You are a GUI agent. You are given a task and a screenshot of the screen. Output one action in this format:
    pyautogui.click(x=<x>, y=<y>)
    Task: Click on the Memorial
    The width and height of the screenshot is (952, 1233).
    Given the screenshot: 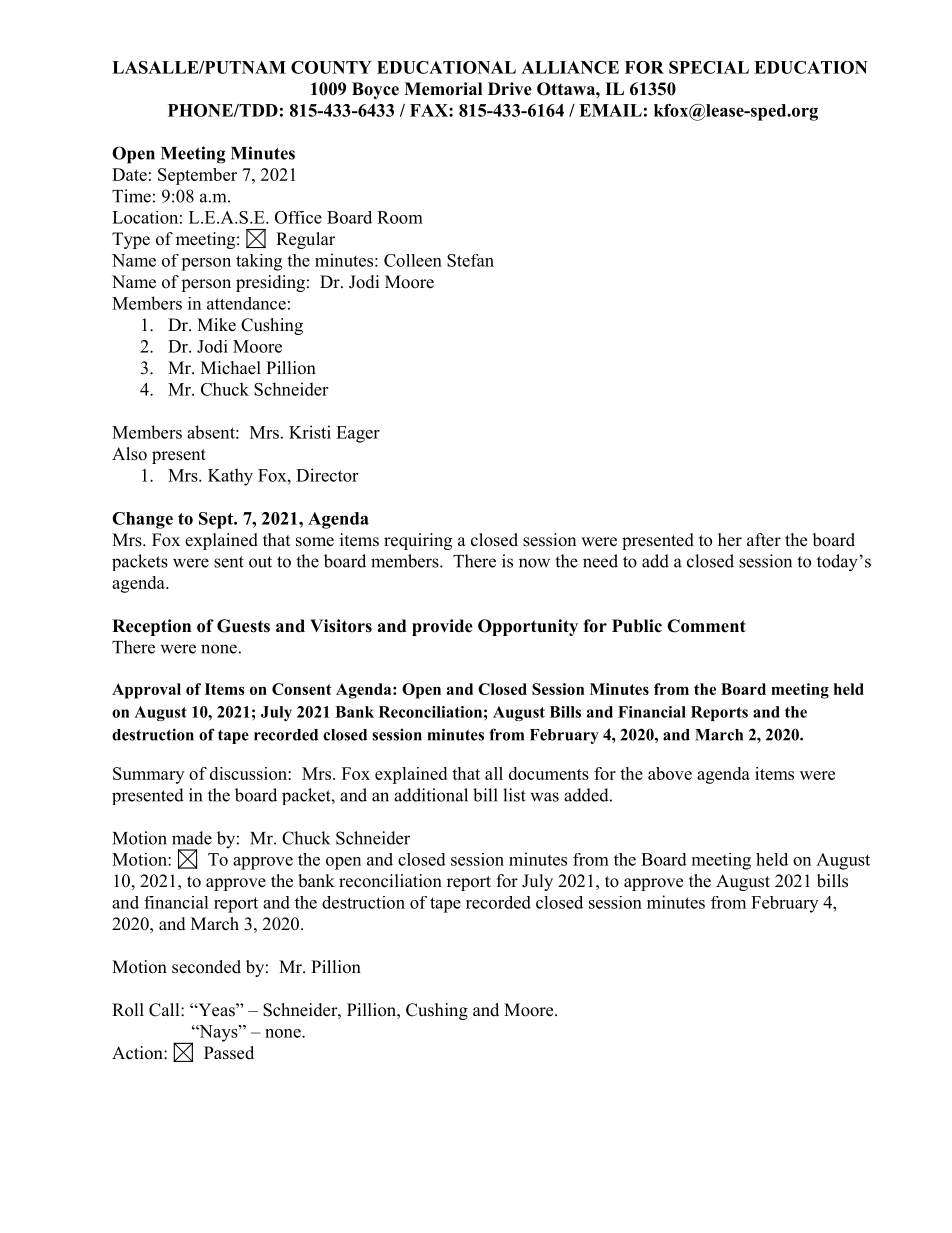 What is the action you would take?
    pyautogui.click(x=443, y=89)
